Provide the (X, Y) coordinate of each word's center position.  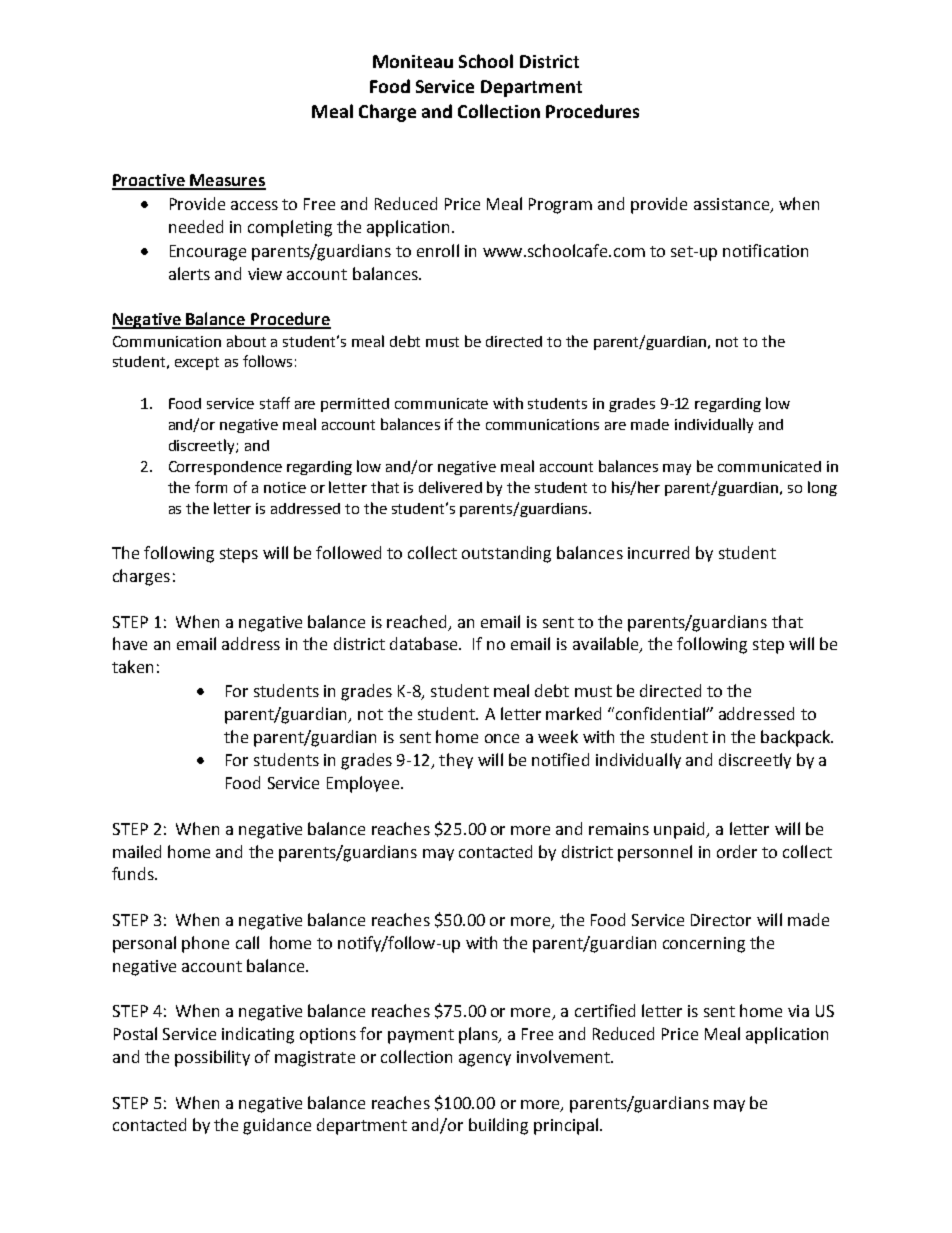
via (798, 1011)
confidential (661, 713)
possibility (212, 1058)
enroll (438, 250)
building (498, 1126)
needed (196, 226)
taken (132, 666)
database (425, 643)
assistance (733, 205)
